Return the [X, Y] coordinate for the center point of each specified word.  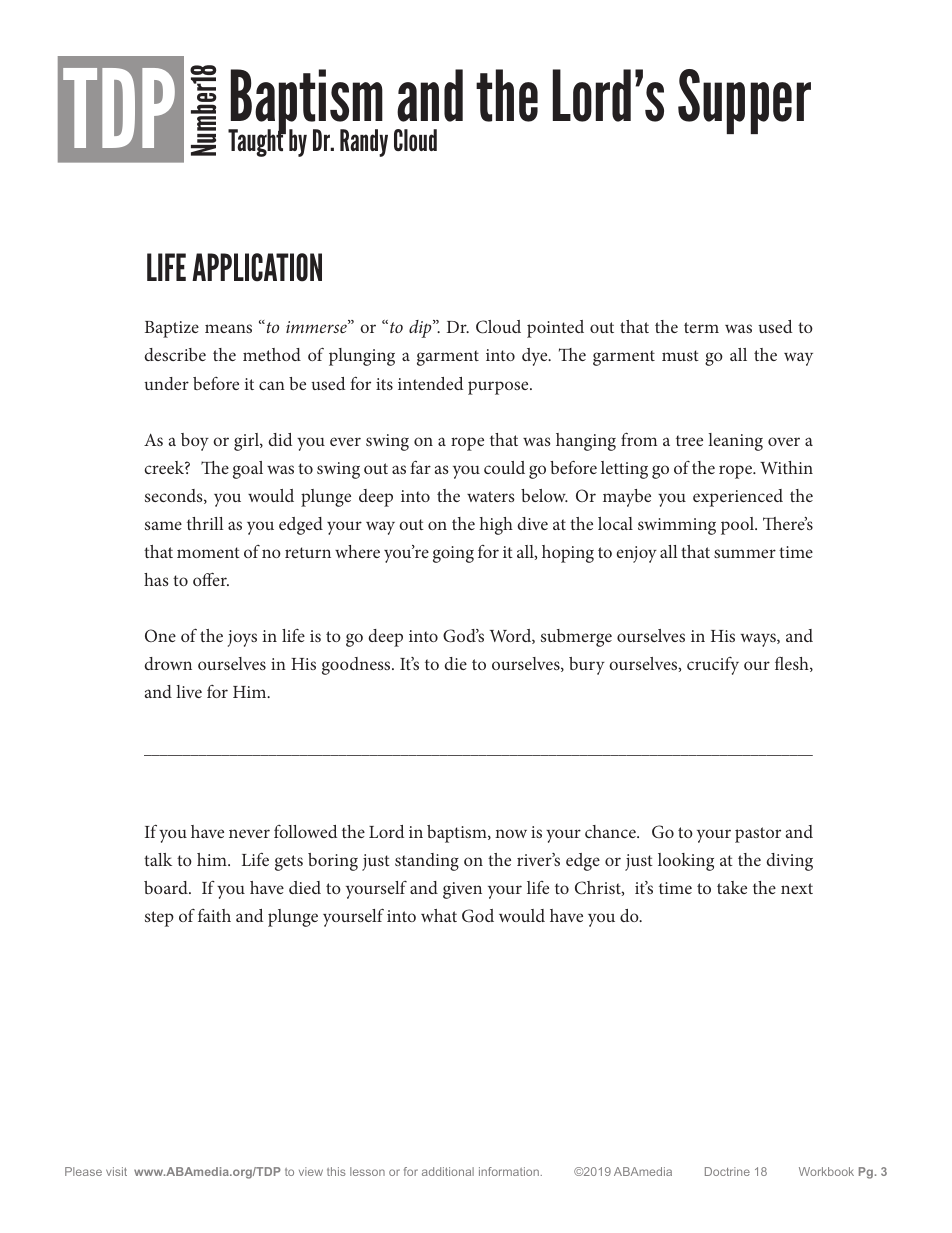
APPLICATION [257, 267]
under [166, 383]
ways [759, 640]
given [462, 890]
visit [116, 1171]
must [680, 355]
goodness [357, 666]
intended [430, 383]
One [160, 635]
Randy [364, 143]
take [732, 887]
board [167, 887]
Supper [744, 101]
